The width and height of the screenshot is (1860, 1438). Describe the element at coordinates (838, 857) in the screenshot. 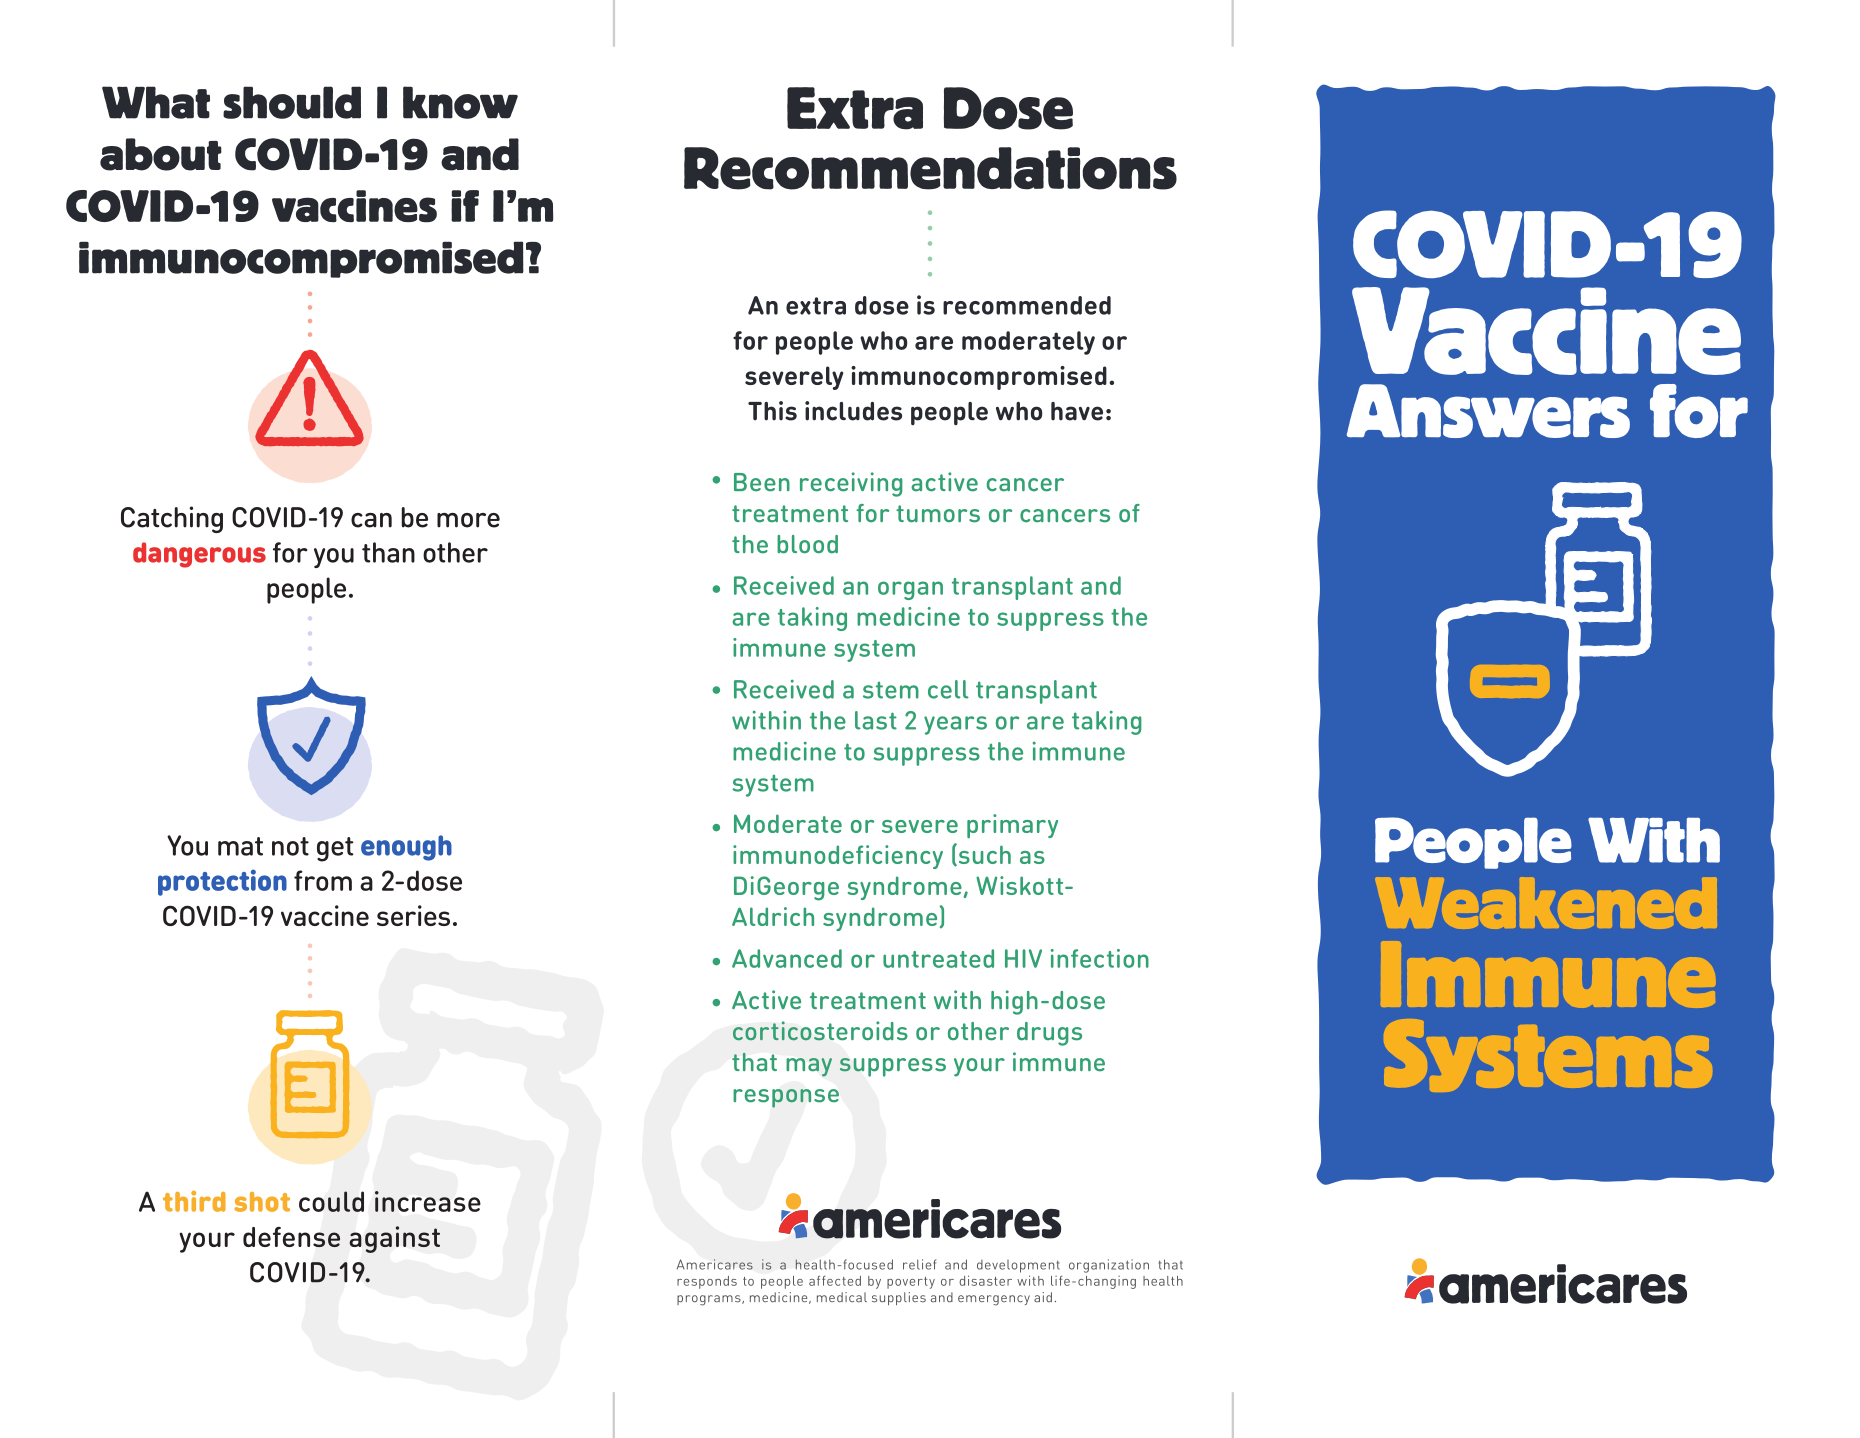

I see `immunodeficiency` at that location.
